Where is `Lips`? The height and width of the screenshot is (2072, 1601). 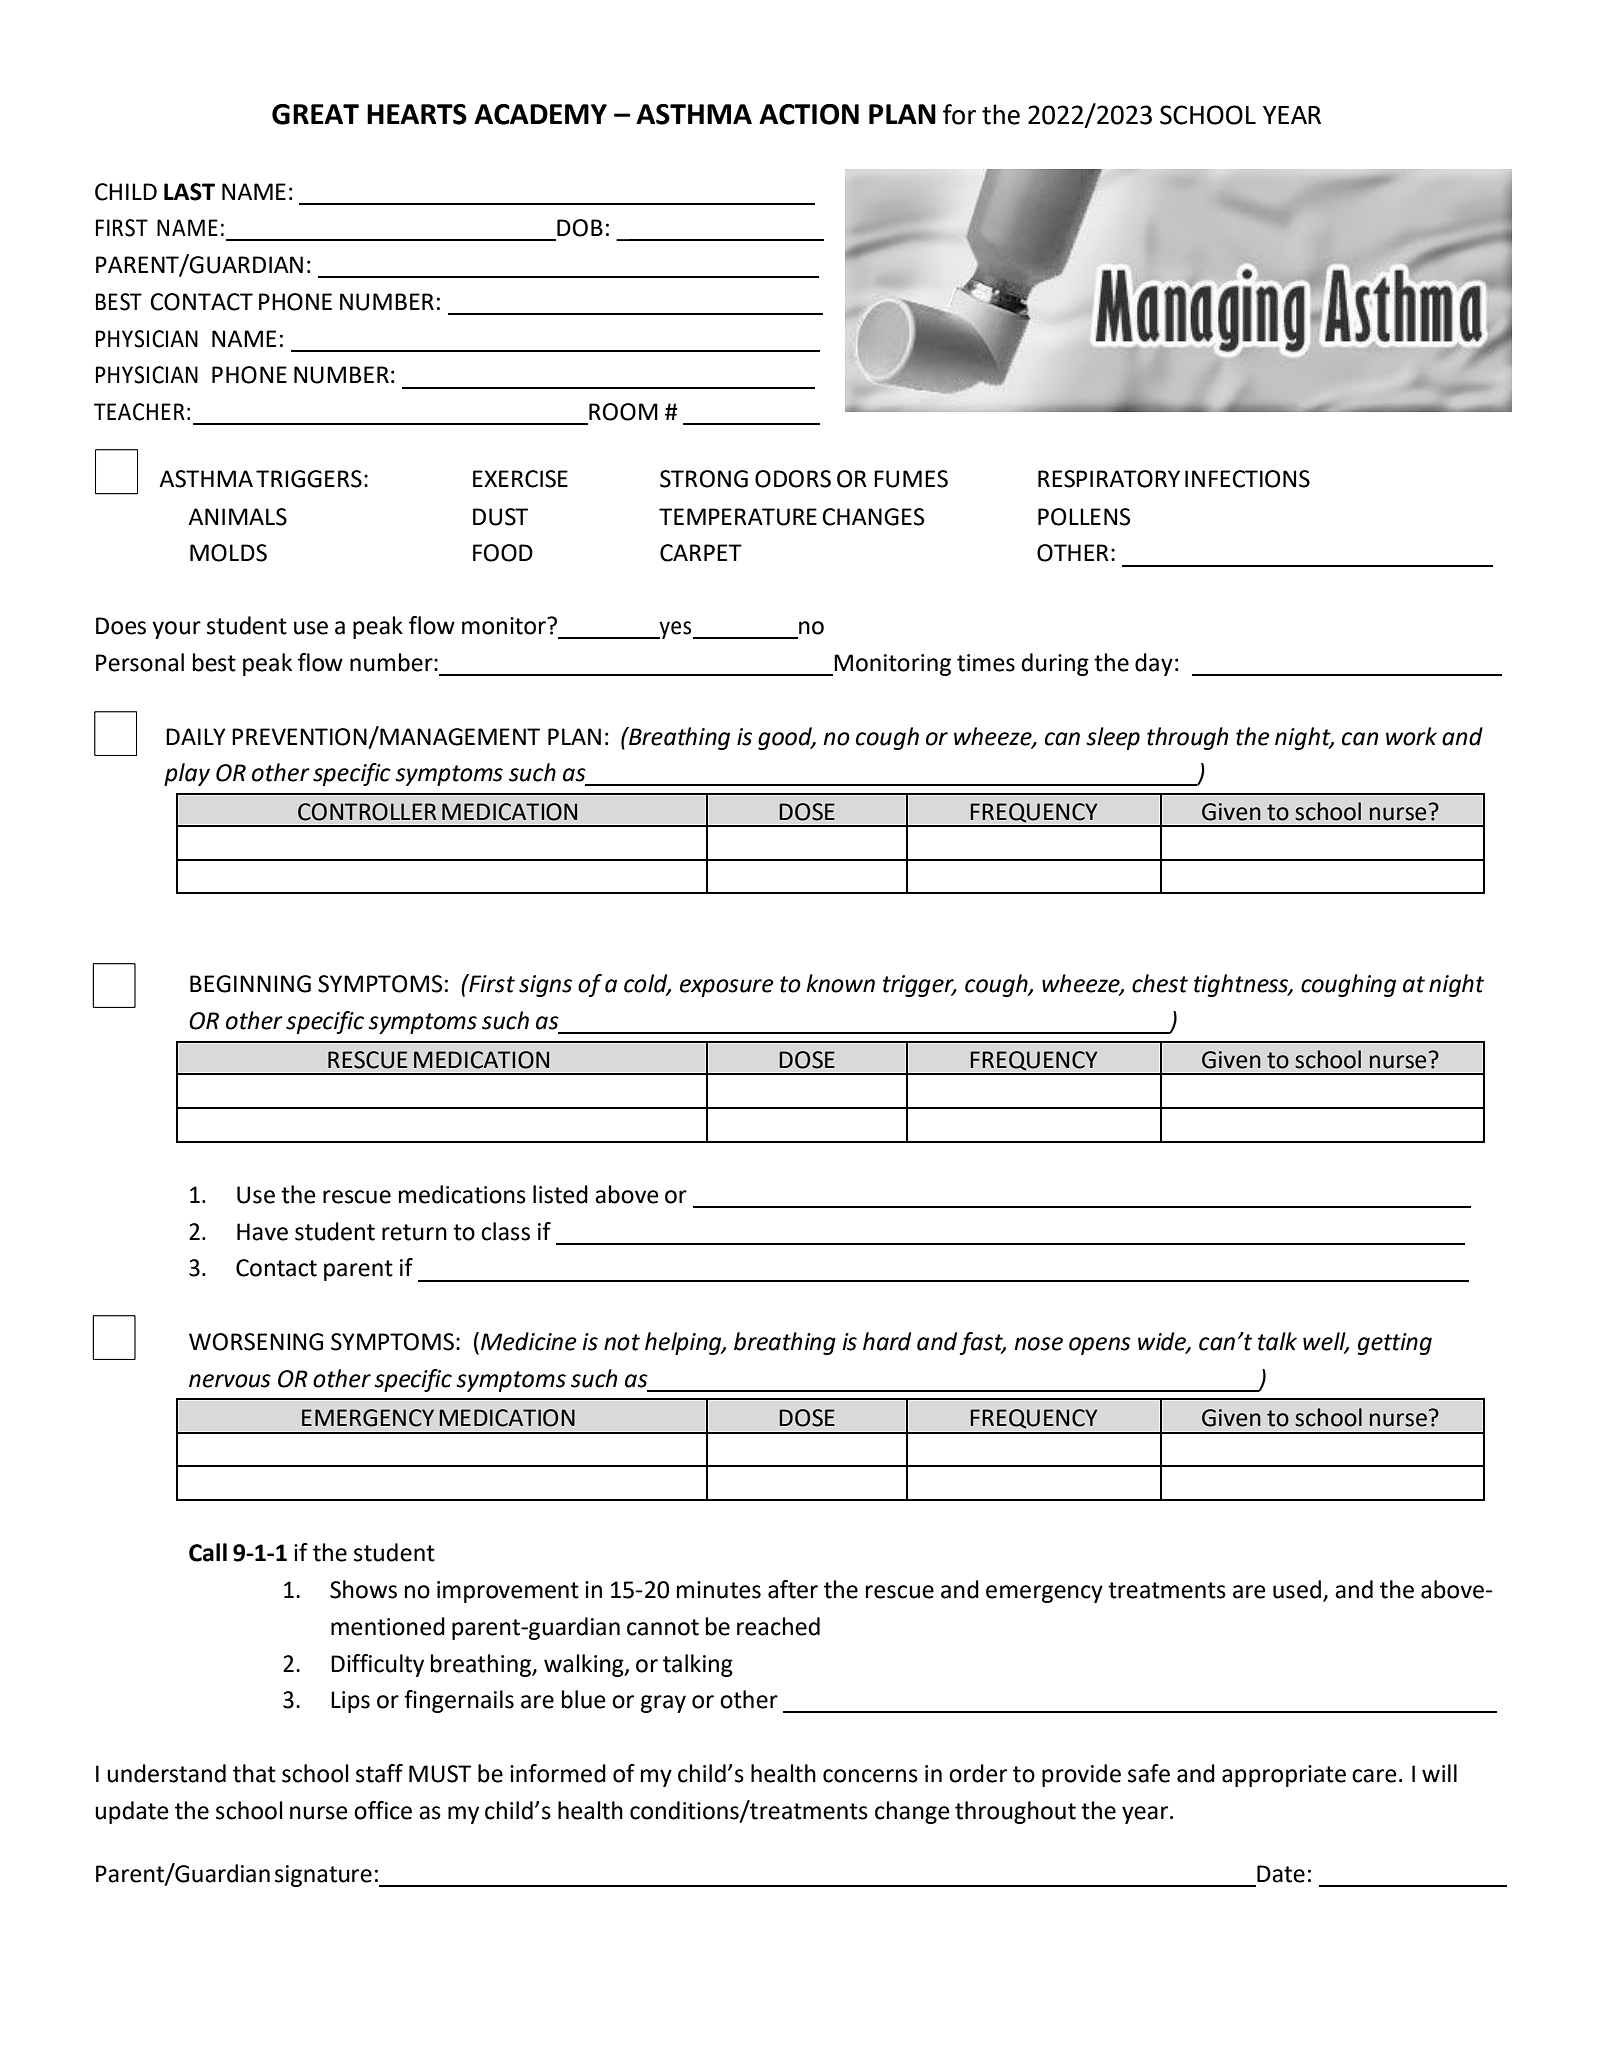 Lips is located at coordinates (350, 1702).
